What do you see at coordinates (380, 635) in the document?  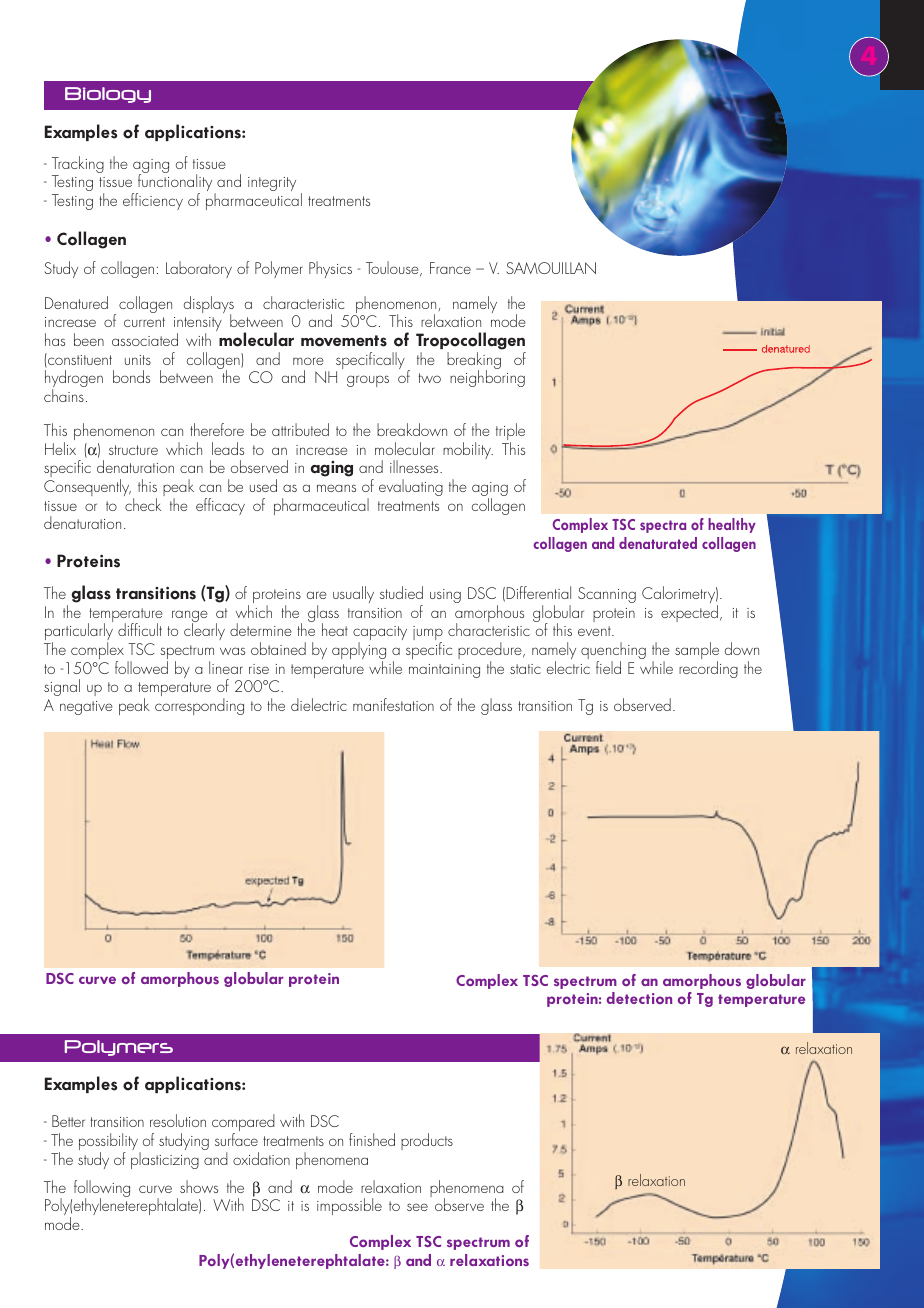 I see `capacity` at bounding box center [380, 635].
